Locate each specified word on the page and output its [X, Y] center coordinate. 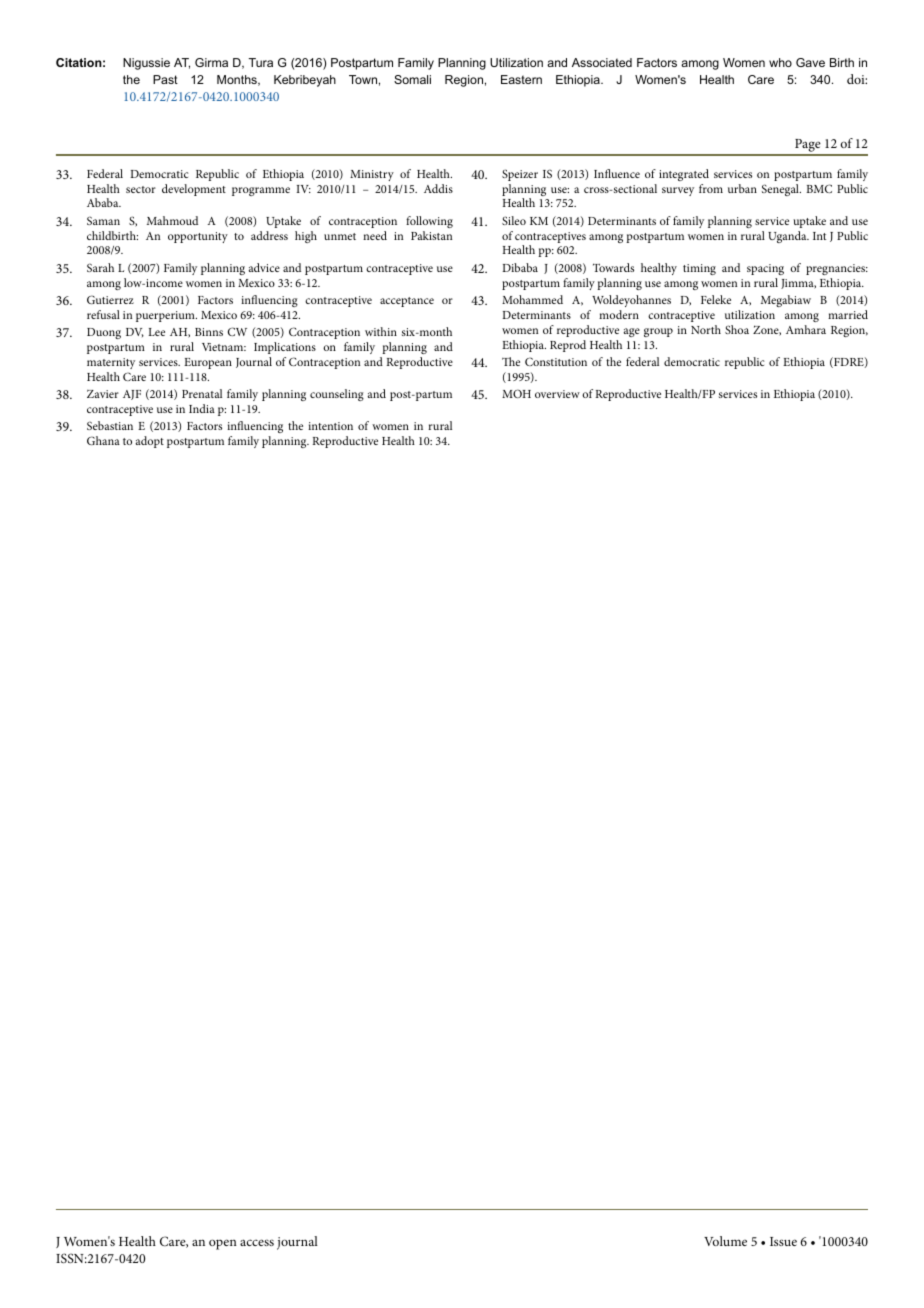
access [257, 1242]
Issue [783, 1241]
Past [165, 79]
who [780, 62]
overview [557, 394]
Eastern [521, 79]
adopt [150, 442]
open [223, 1244]
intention [330, 426]
